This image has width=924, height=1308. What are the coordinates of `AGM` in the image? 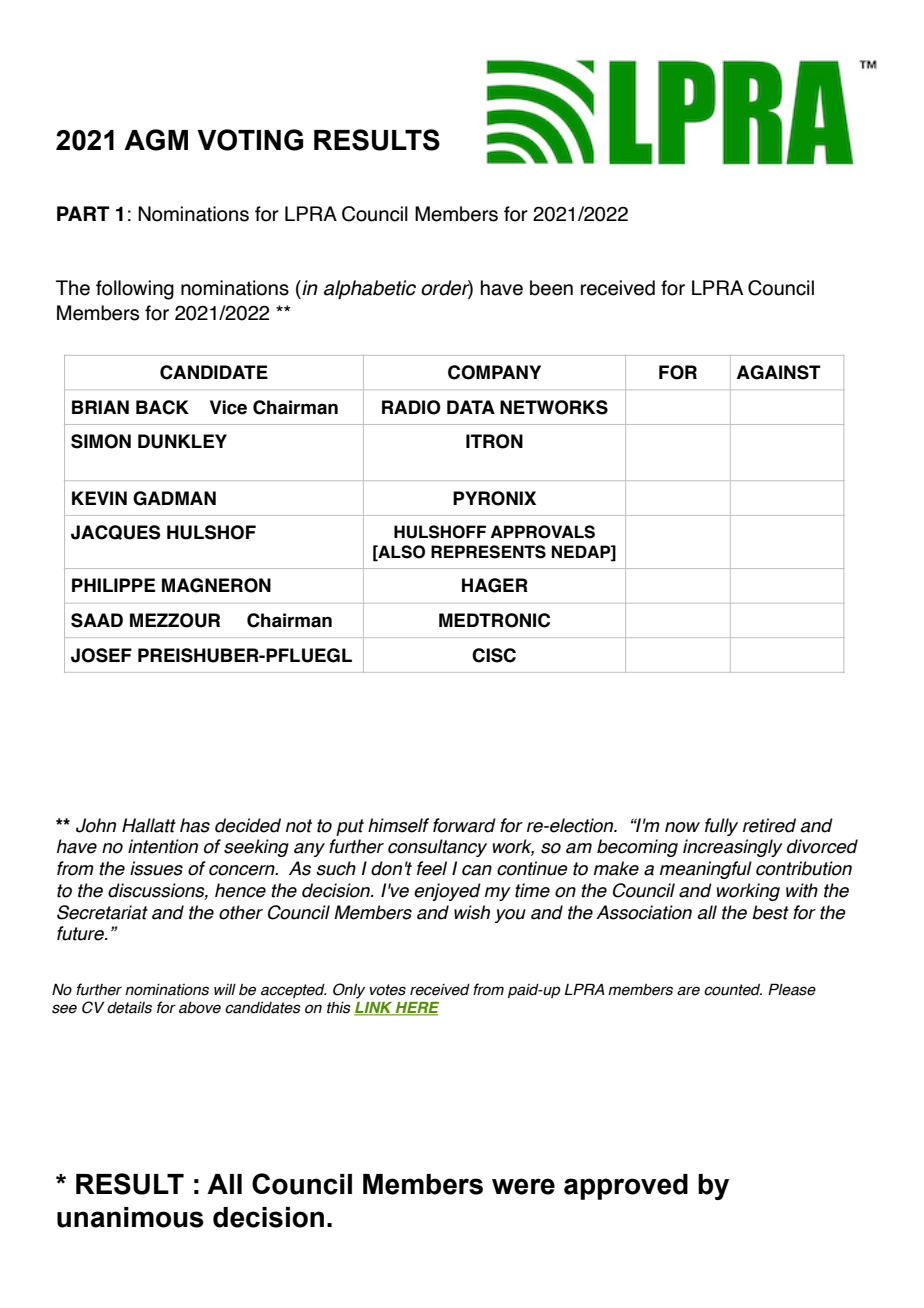 It's located at (156, 140).
